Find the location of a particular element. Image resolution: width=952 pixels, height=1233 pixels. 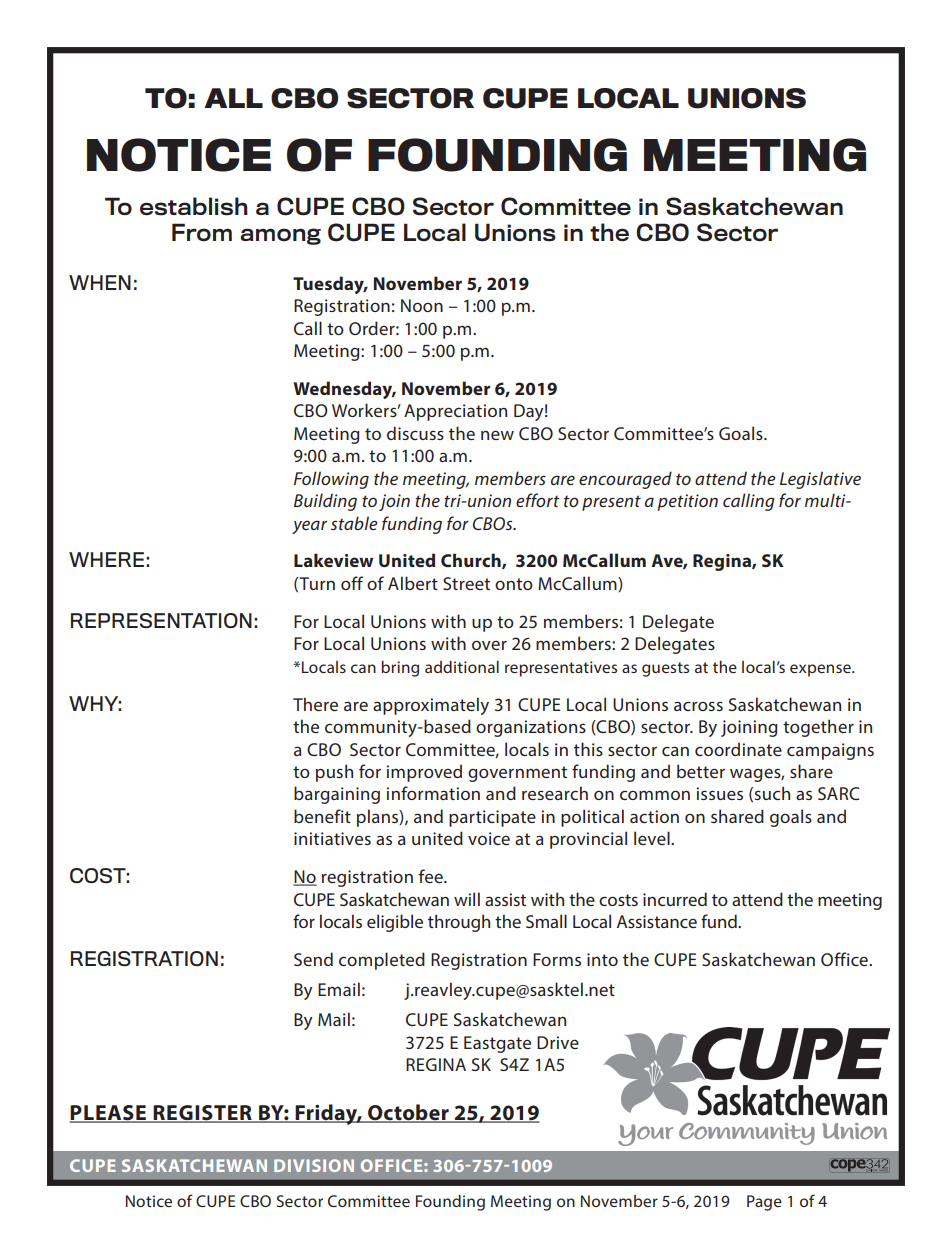

Legislative is located at coordinates (820, 480).
